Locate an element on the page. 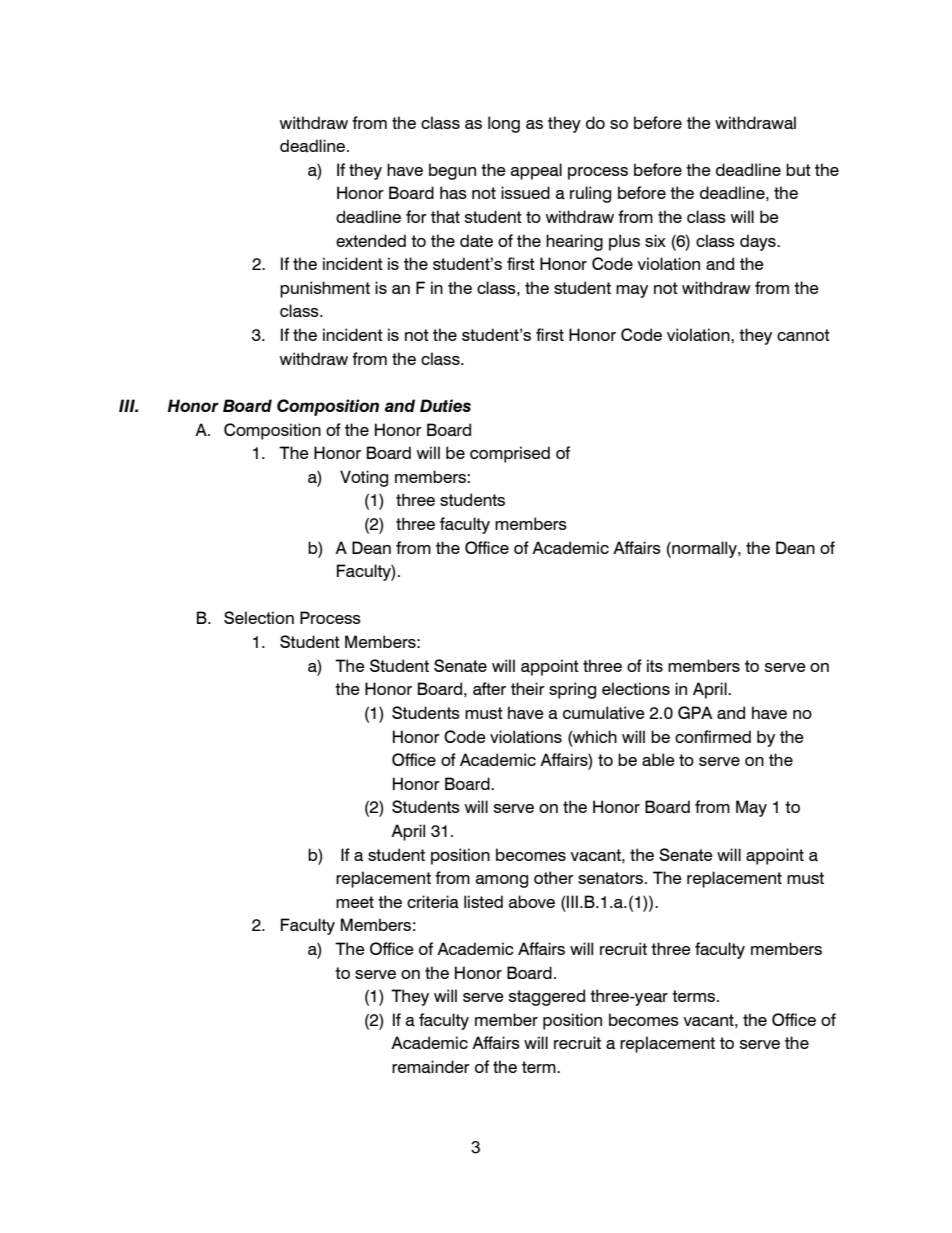  their is located at coordinates (528, 688).
